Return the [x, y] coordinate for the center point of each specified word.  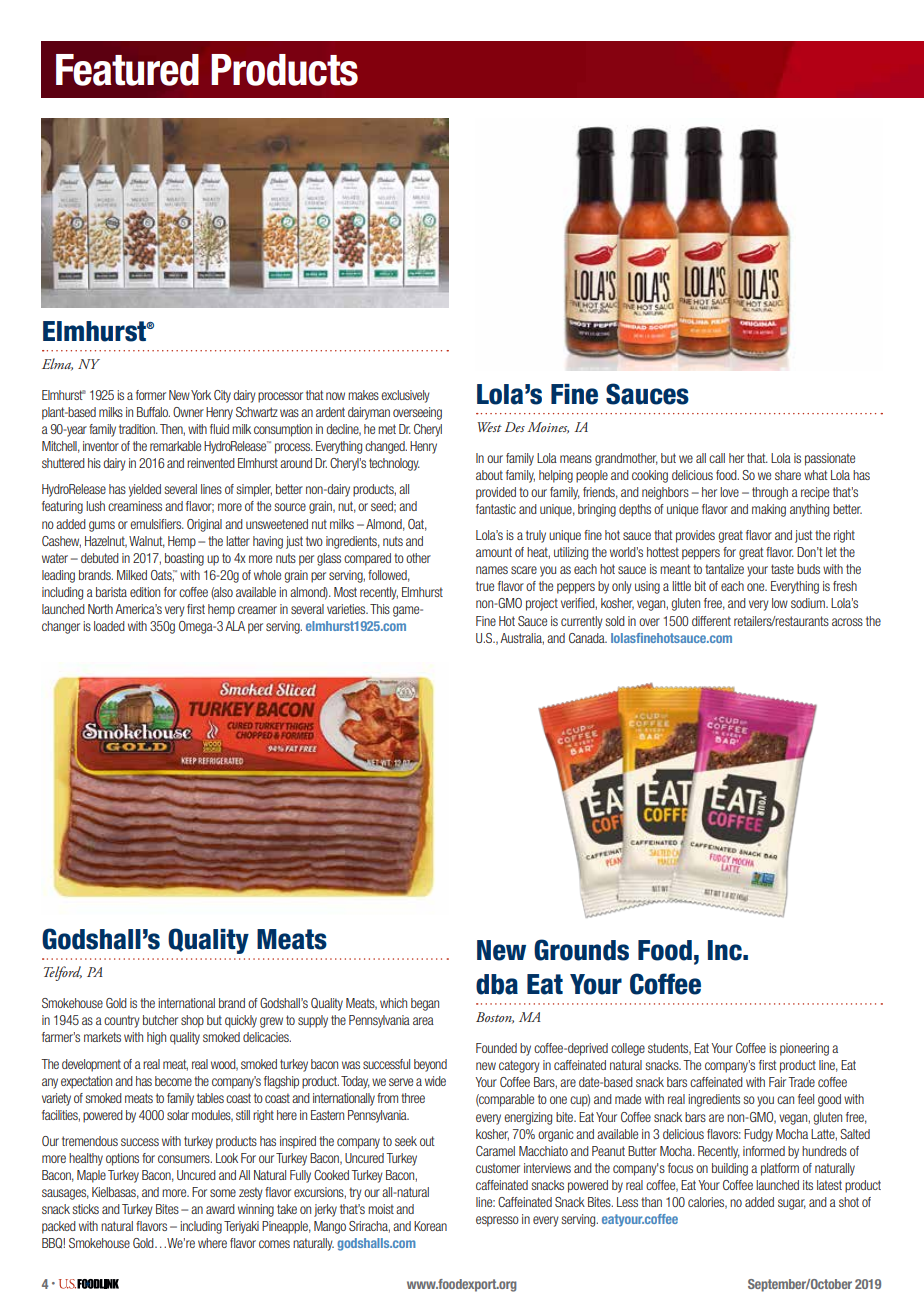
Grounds [581, 950]
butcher [160, 1020]
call [717, 458]
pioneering [804, 1049]
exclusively [405, 396]
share [788, 475]
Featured [127, 70]
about [489, 475]
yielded [145, 490]
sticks [85, 1209]
